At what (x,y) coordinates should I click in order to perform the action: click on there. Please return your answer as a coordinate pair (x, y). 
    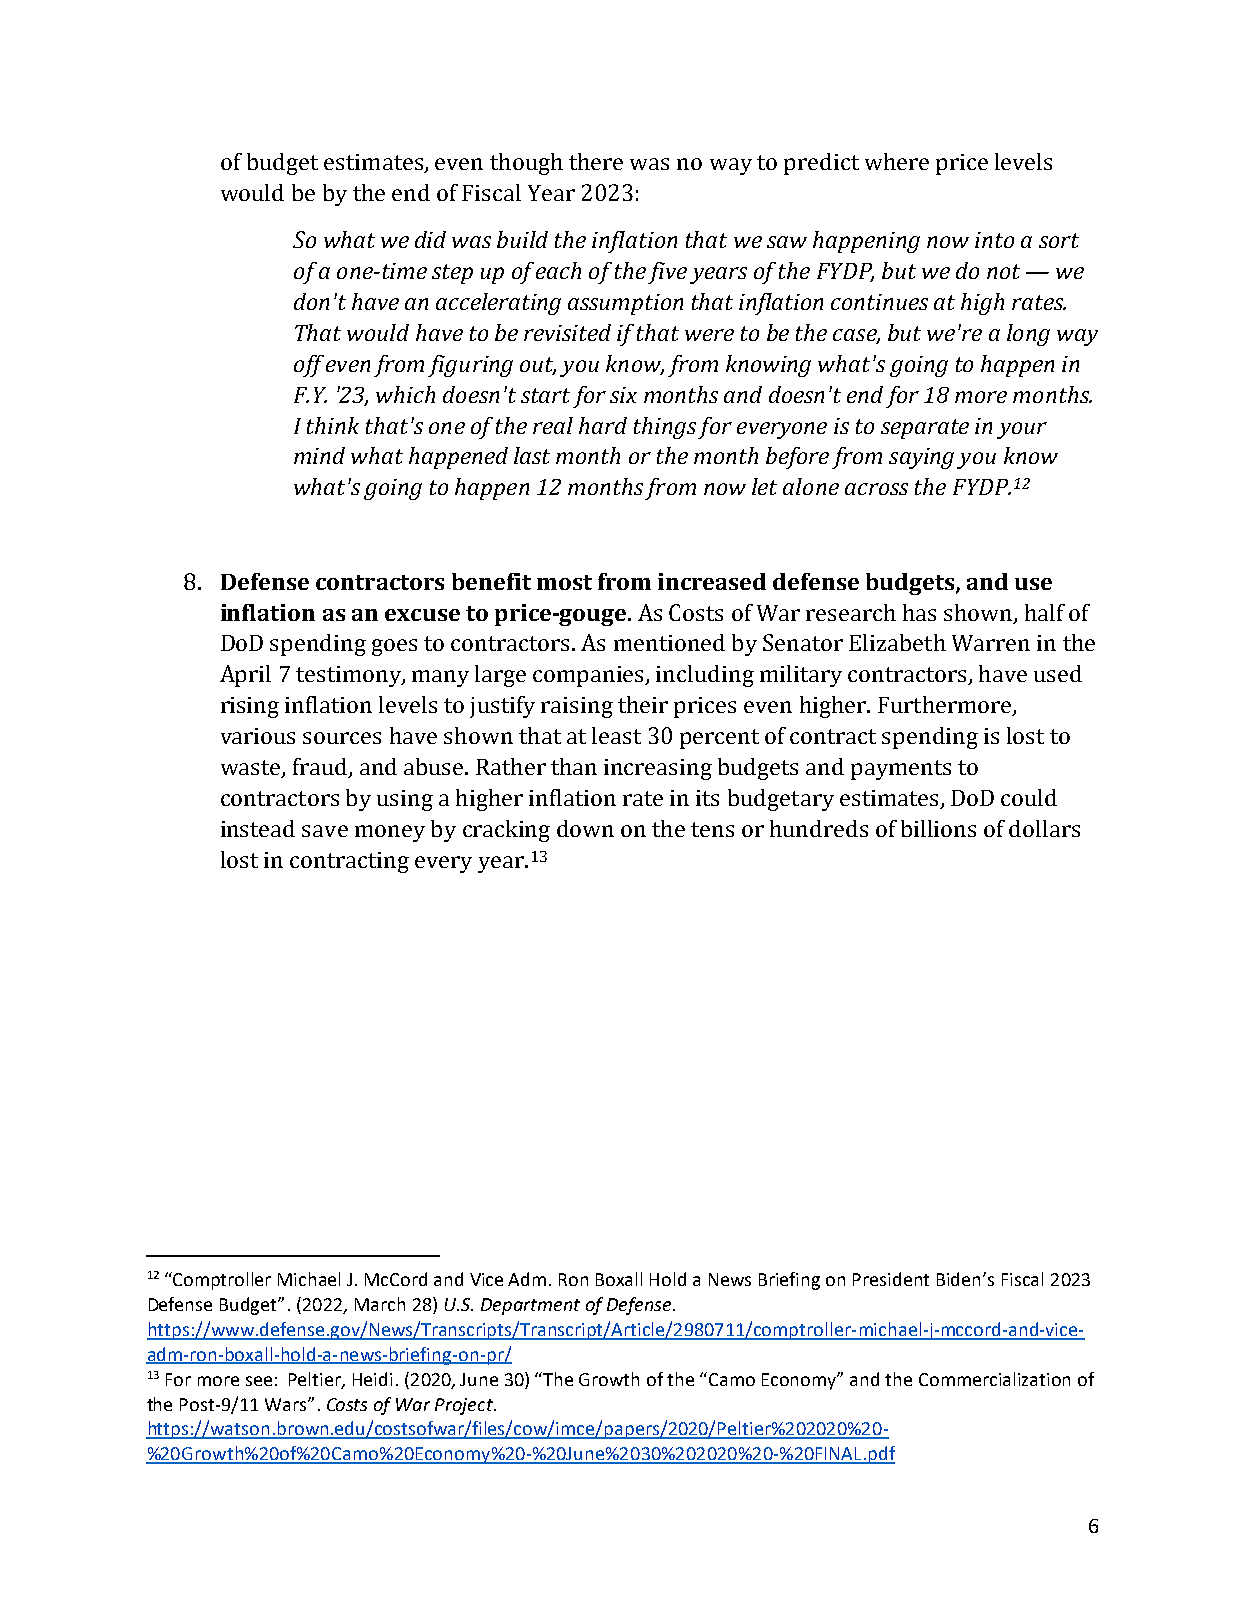
    Looking at the image, I should click on (596, 161).
